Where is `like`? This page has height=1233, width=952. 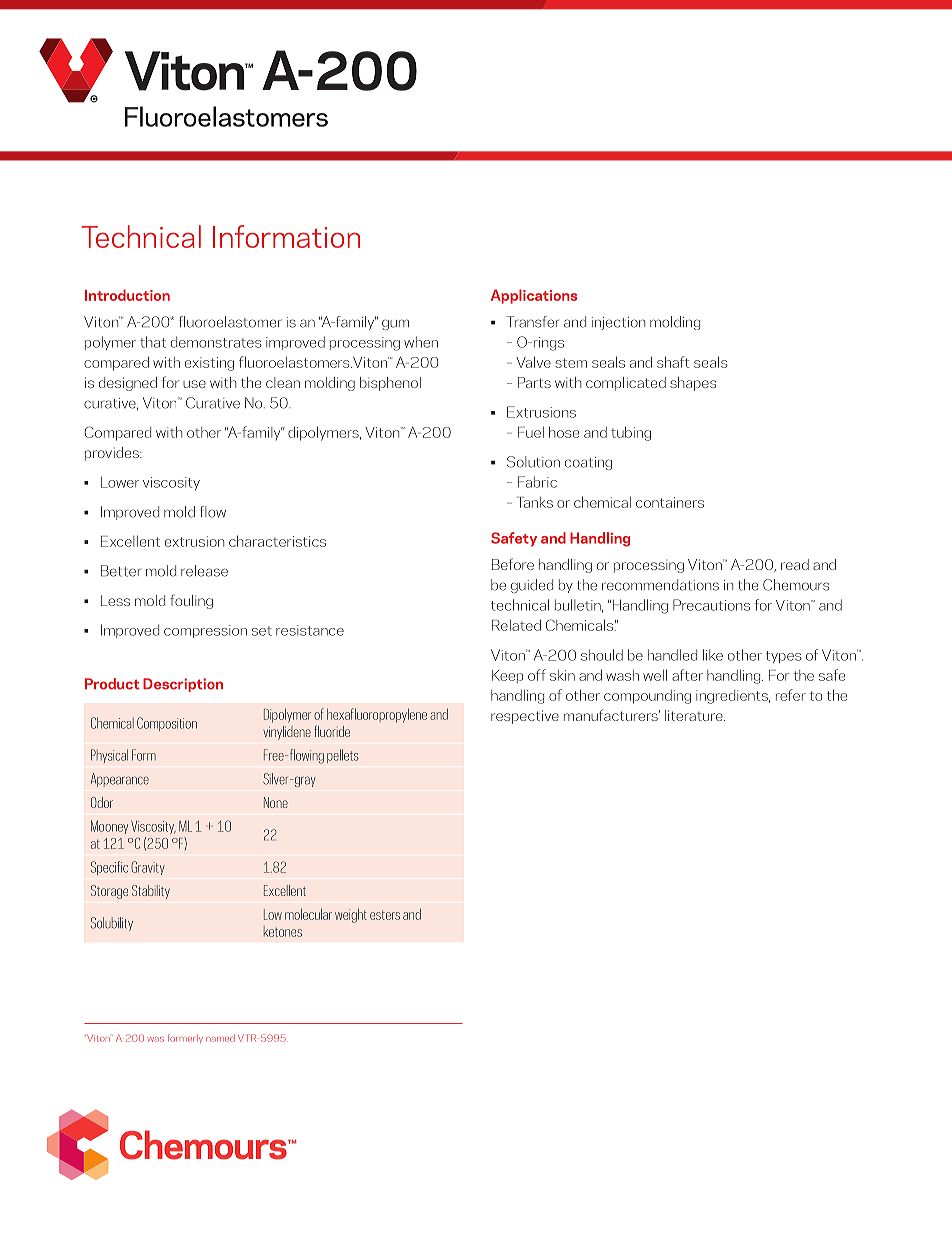
like is located at coordinates (713, 655).
